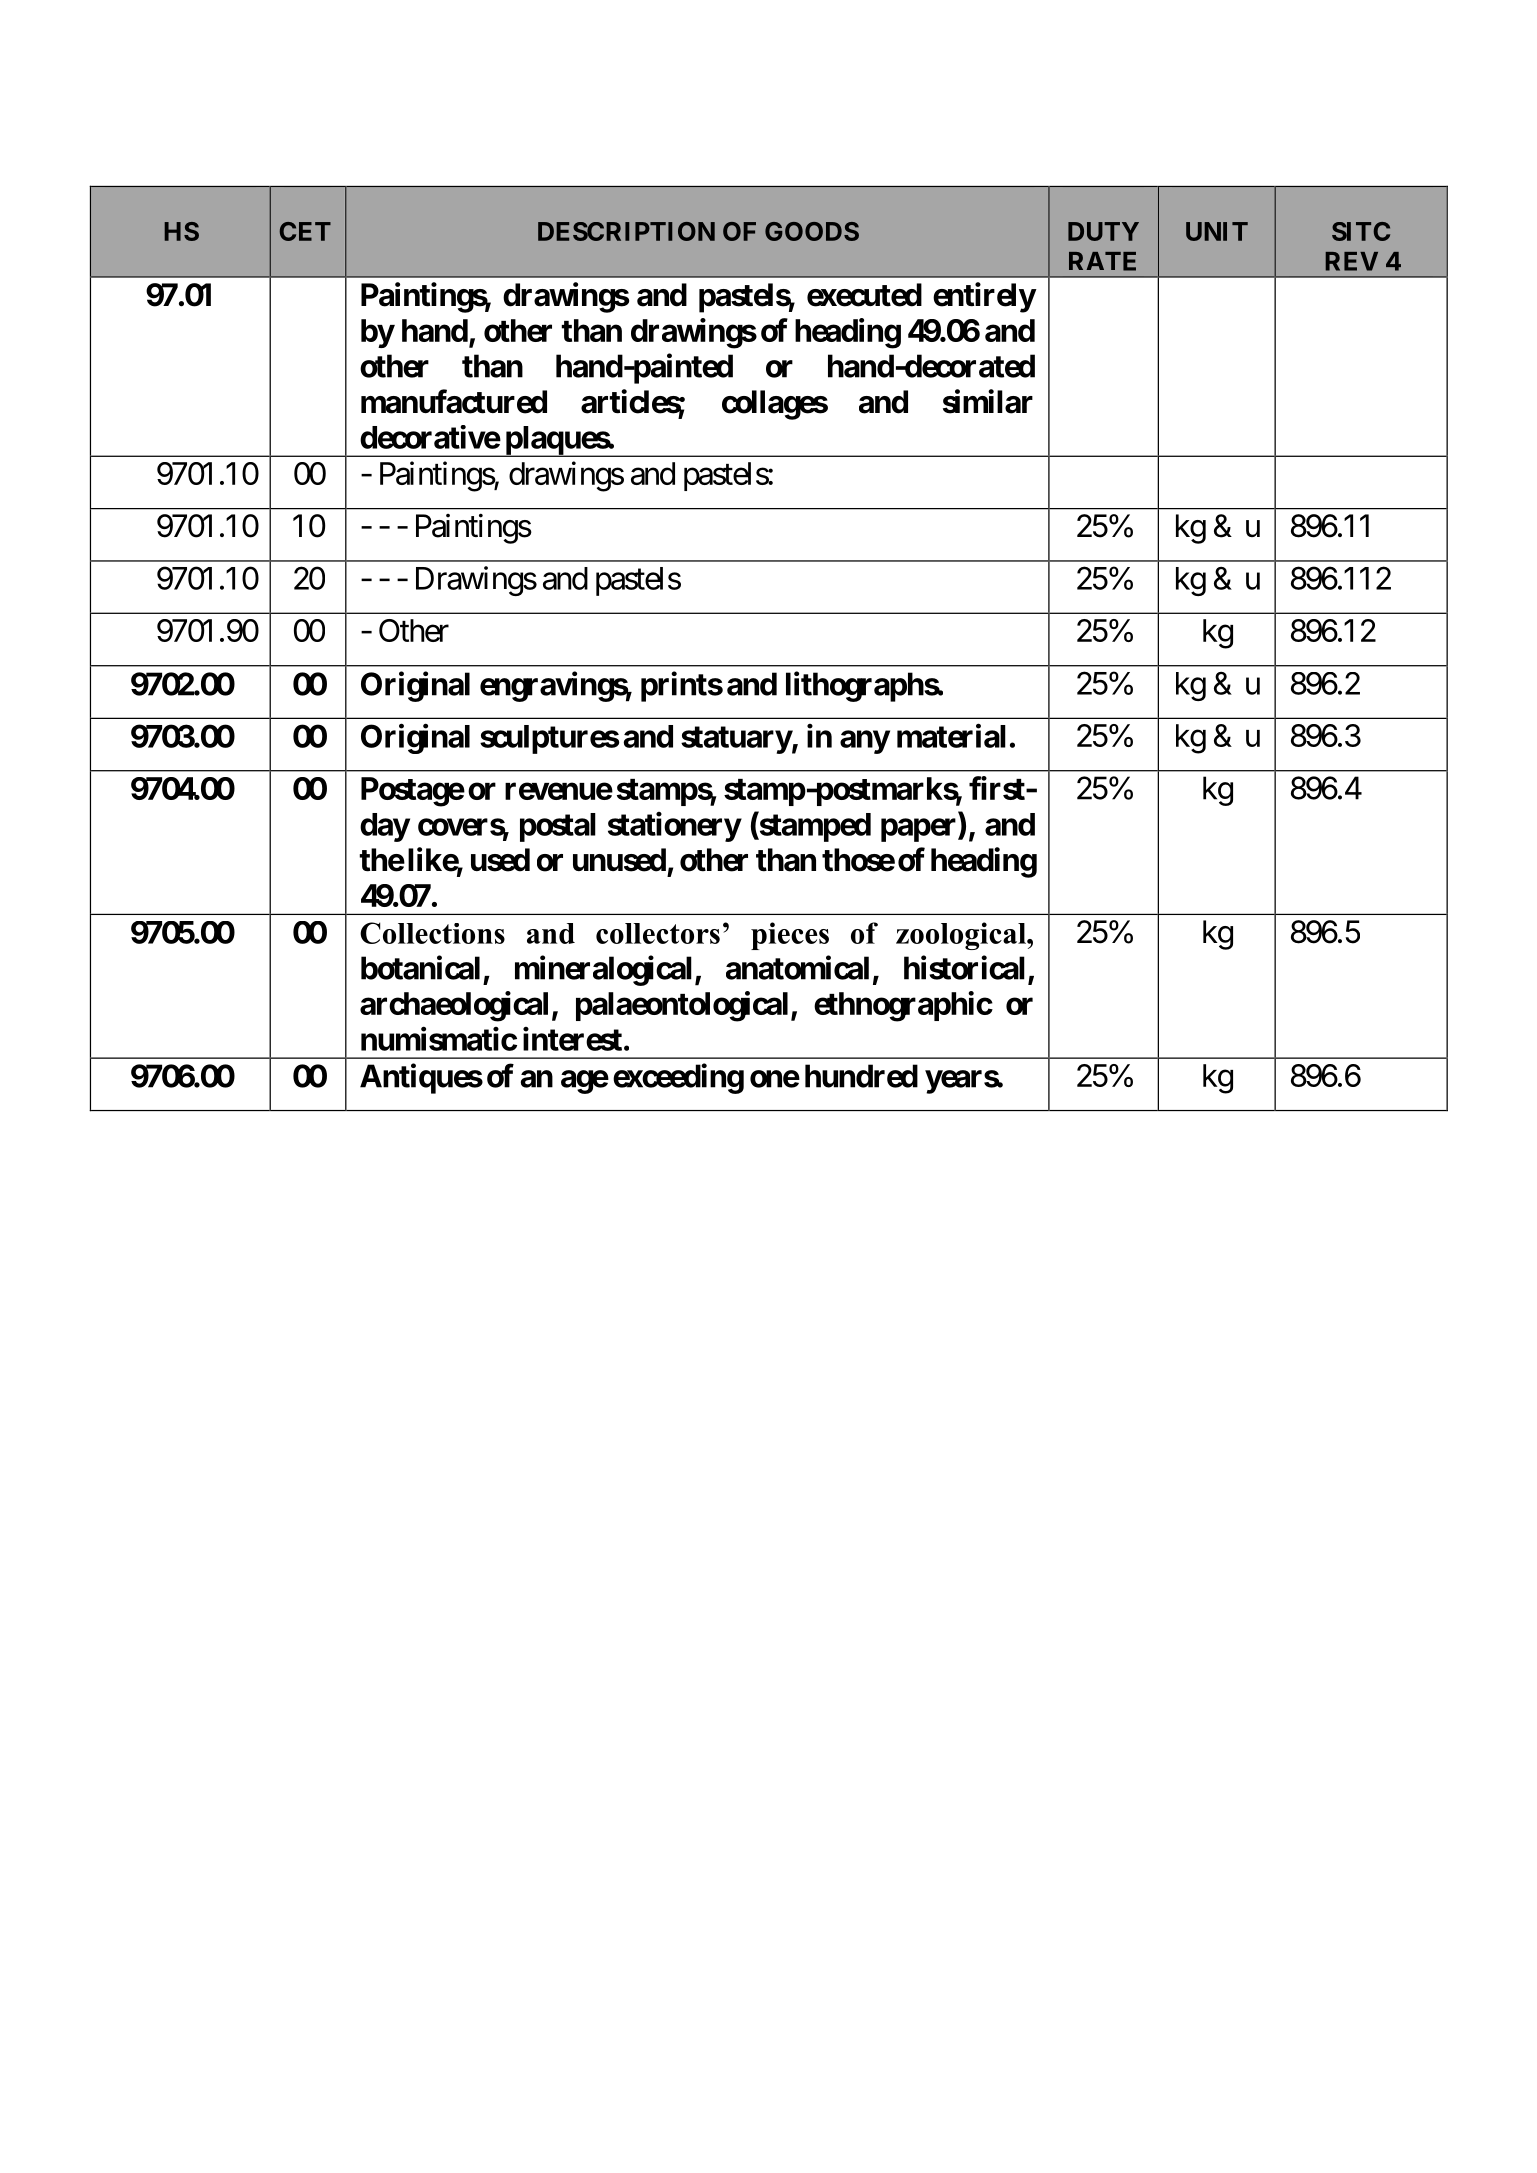 This screenshot has width=1537, height=2173. I want to click on CET, so click(305, 231).
